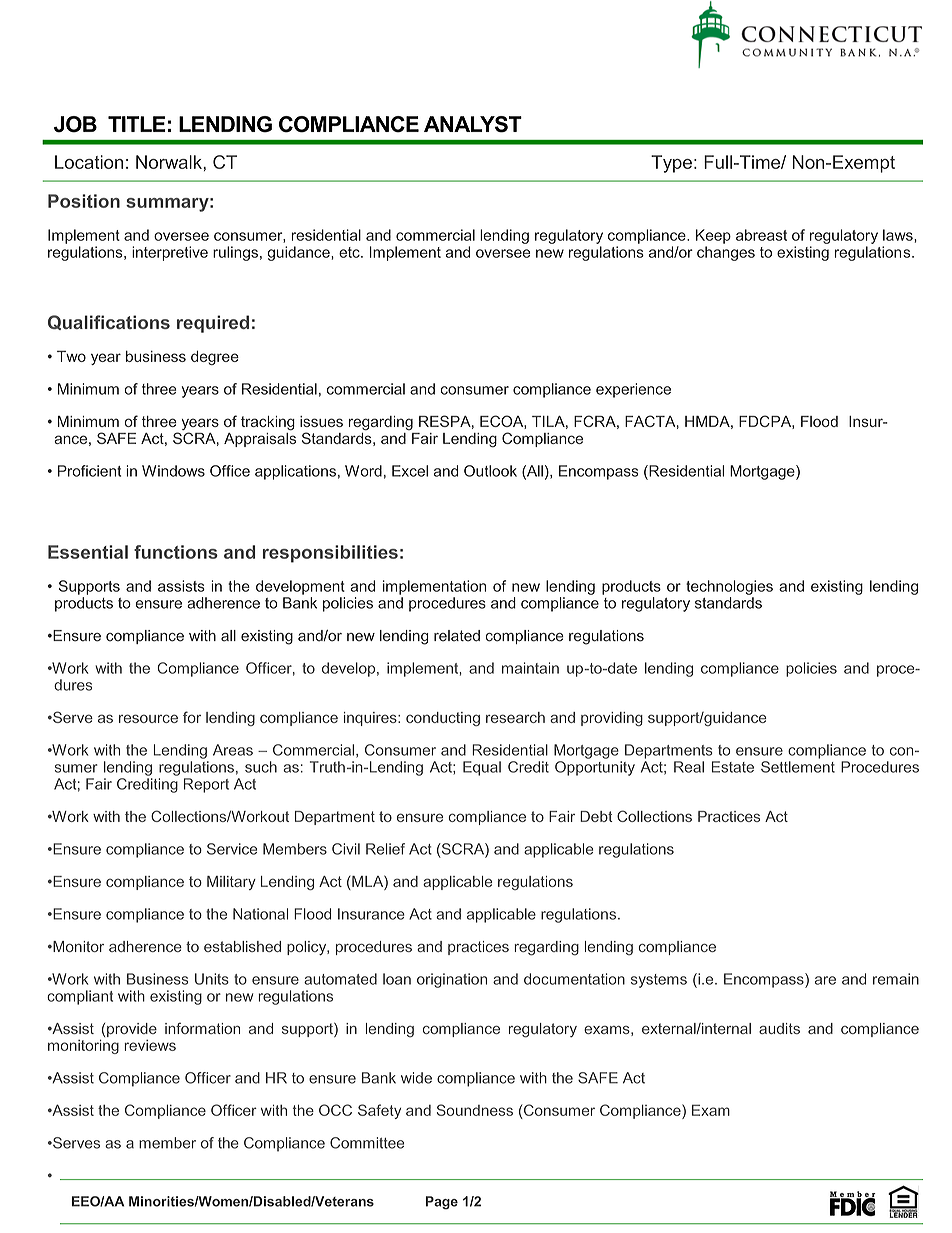  Describe the element at coordinates (442, 1203) in the screenshot. I see `Page` at that location.
